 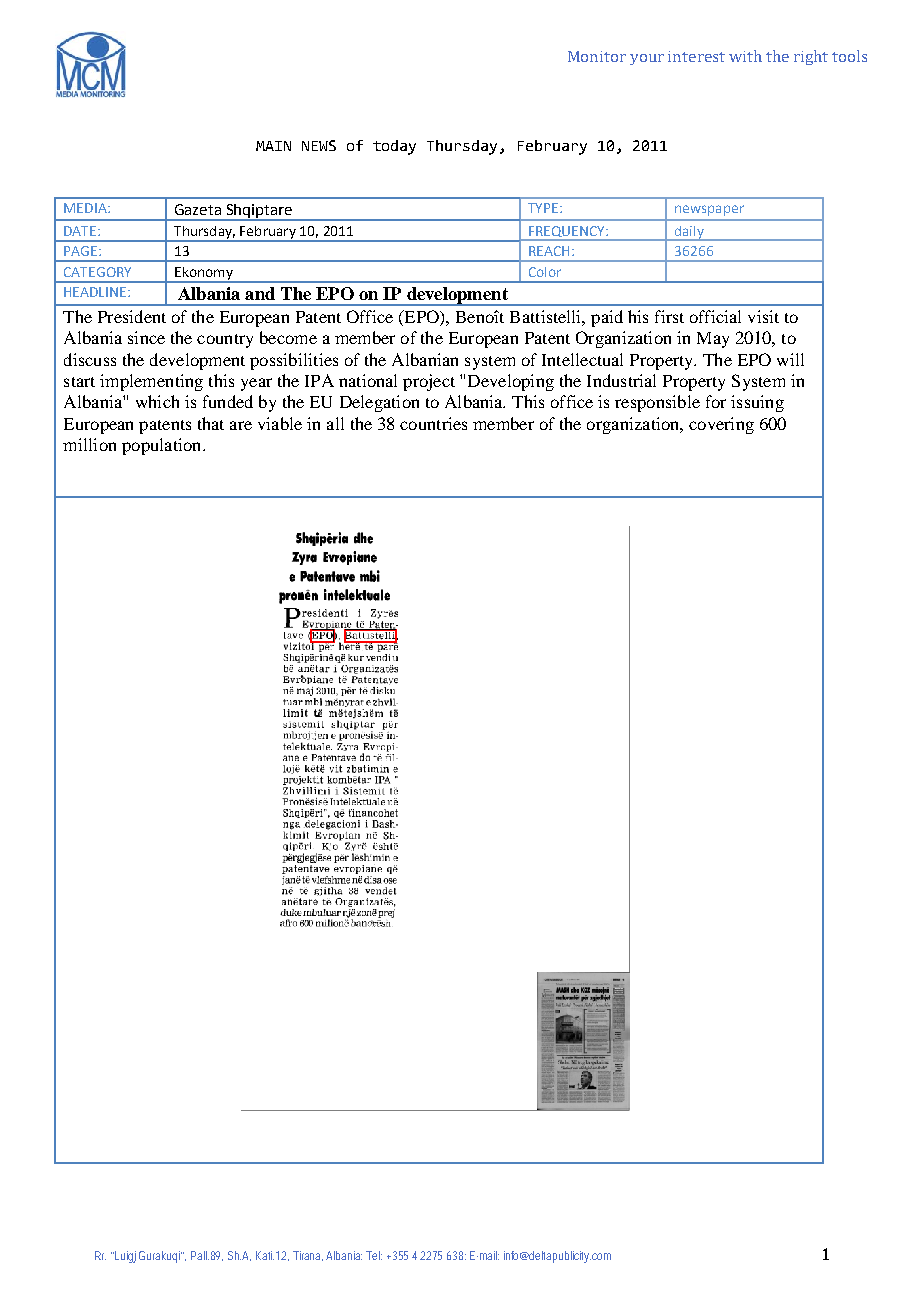 What do you see at coordinates (308, 1256) in the screenshot?
I see `Tirana` at bounding box center [308, 1256].
